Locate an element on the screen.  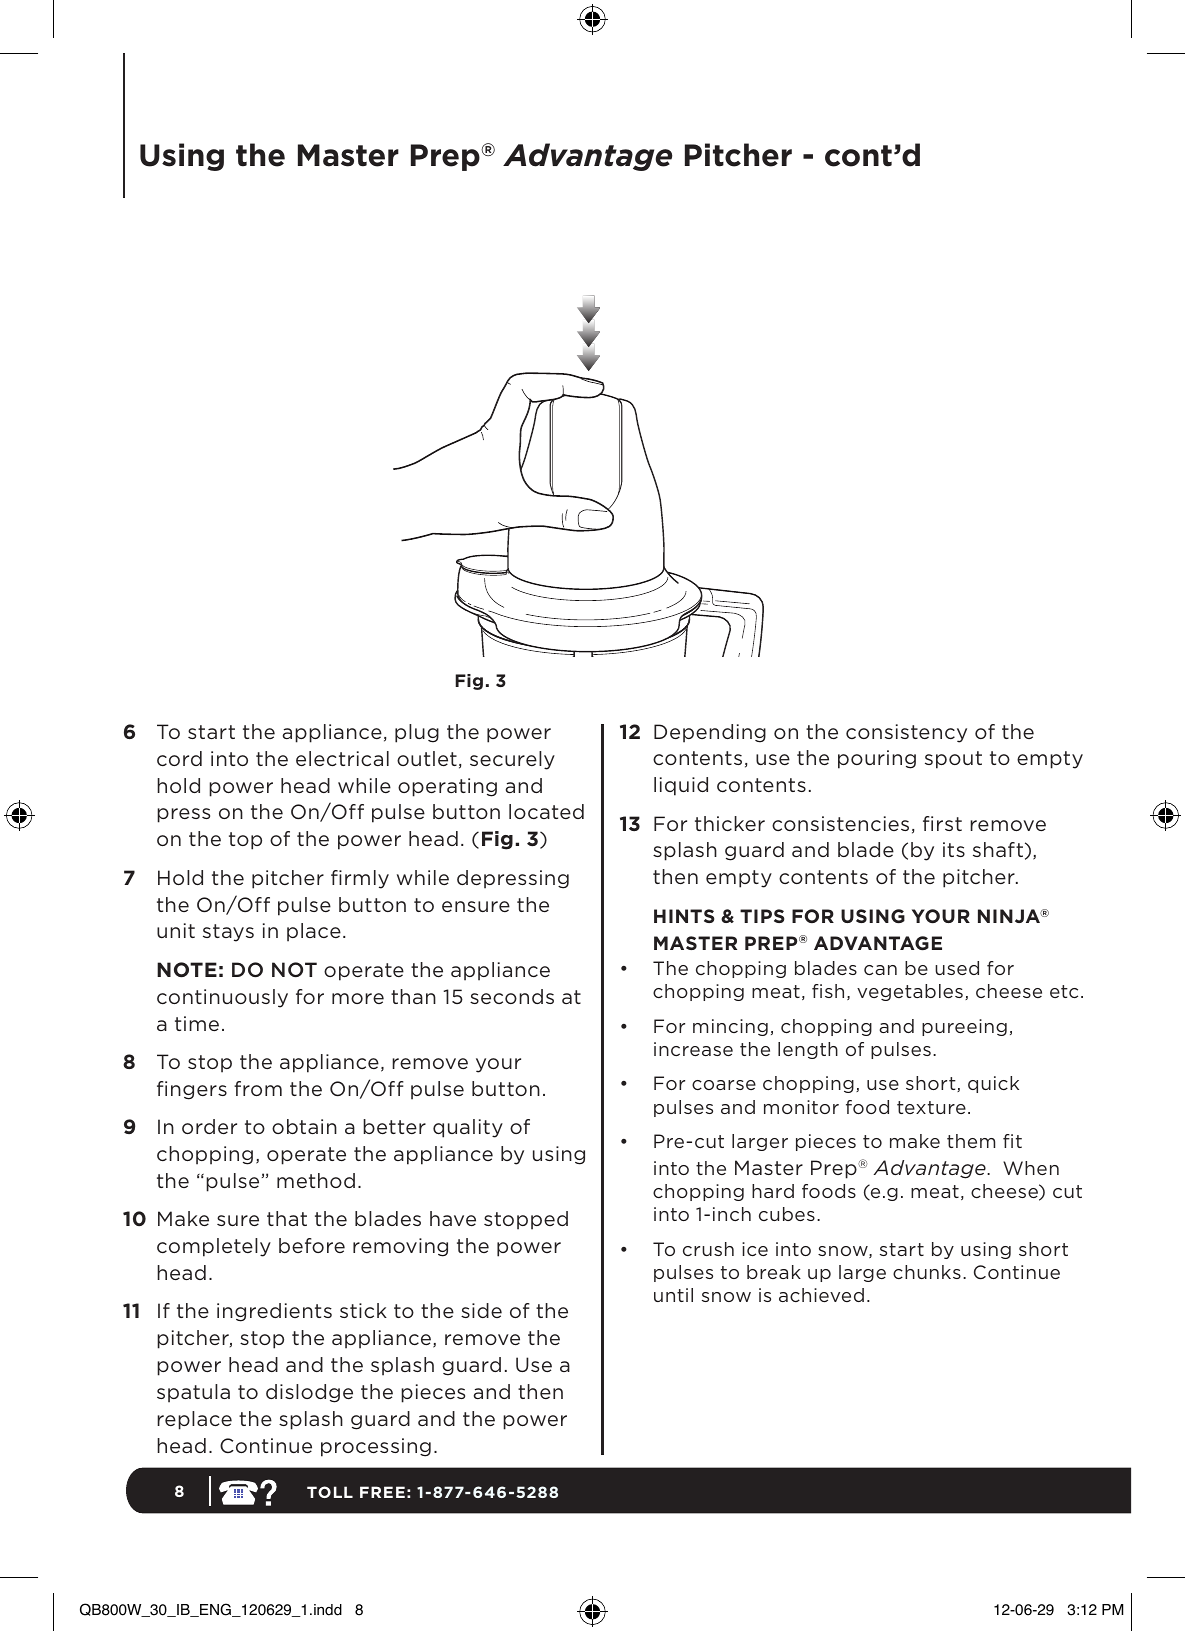
used is located at coordinates (957, 968).
